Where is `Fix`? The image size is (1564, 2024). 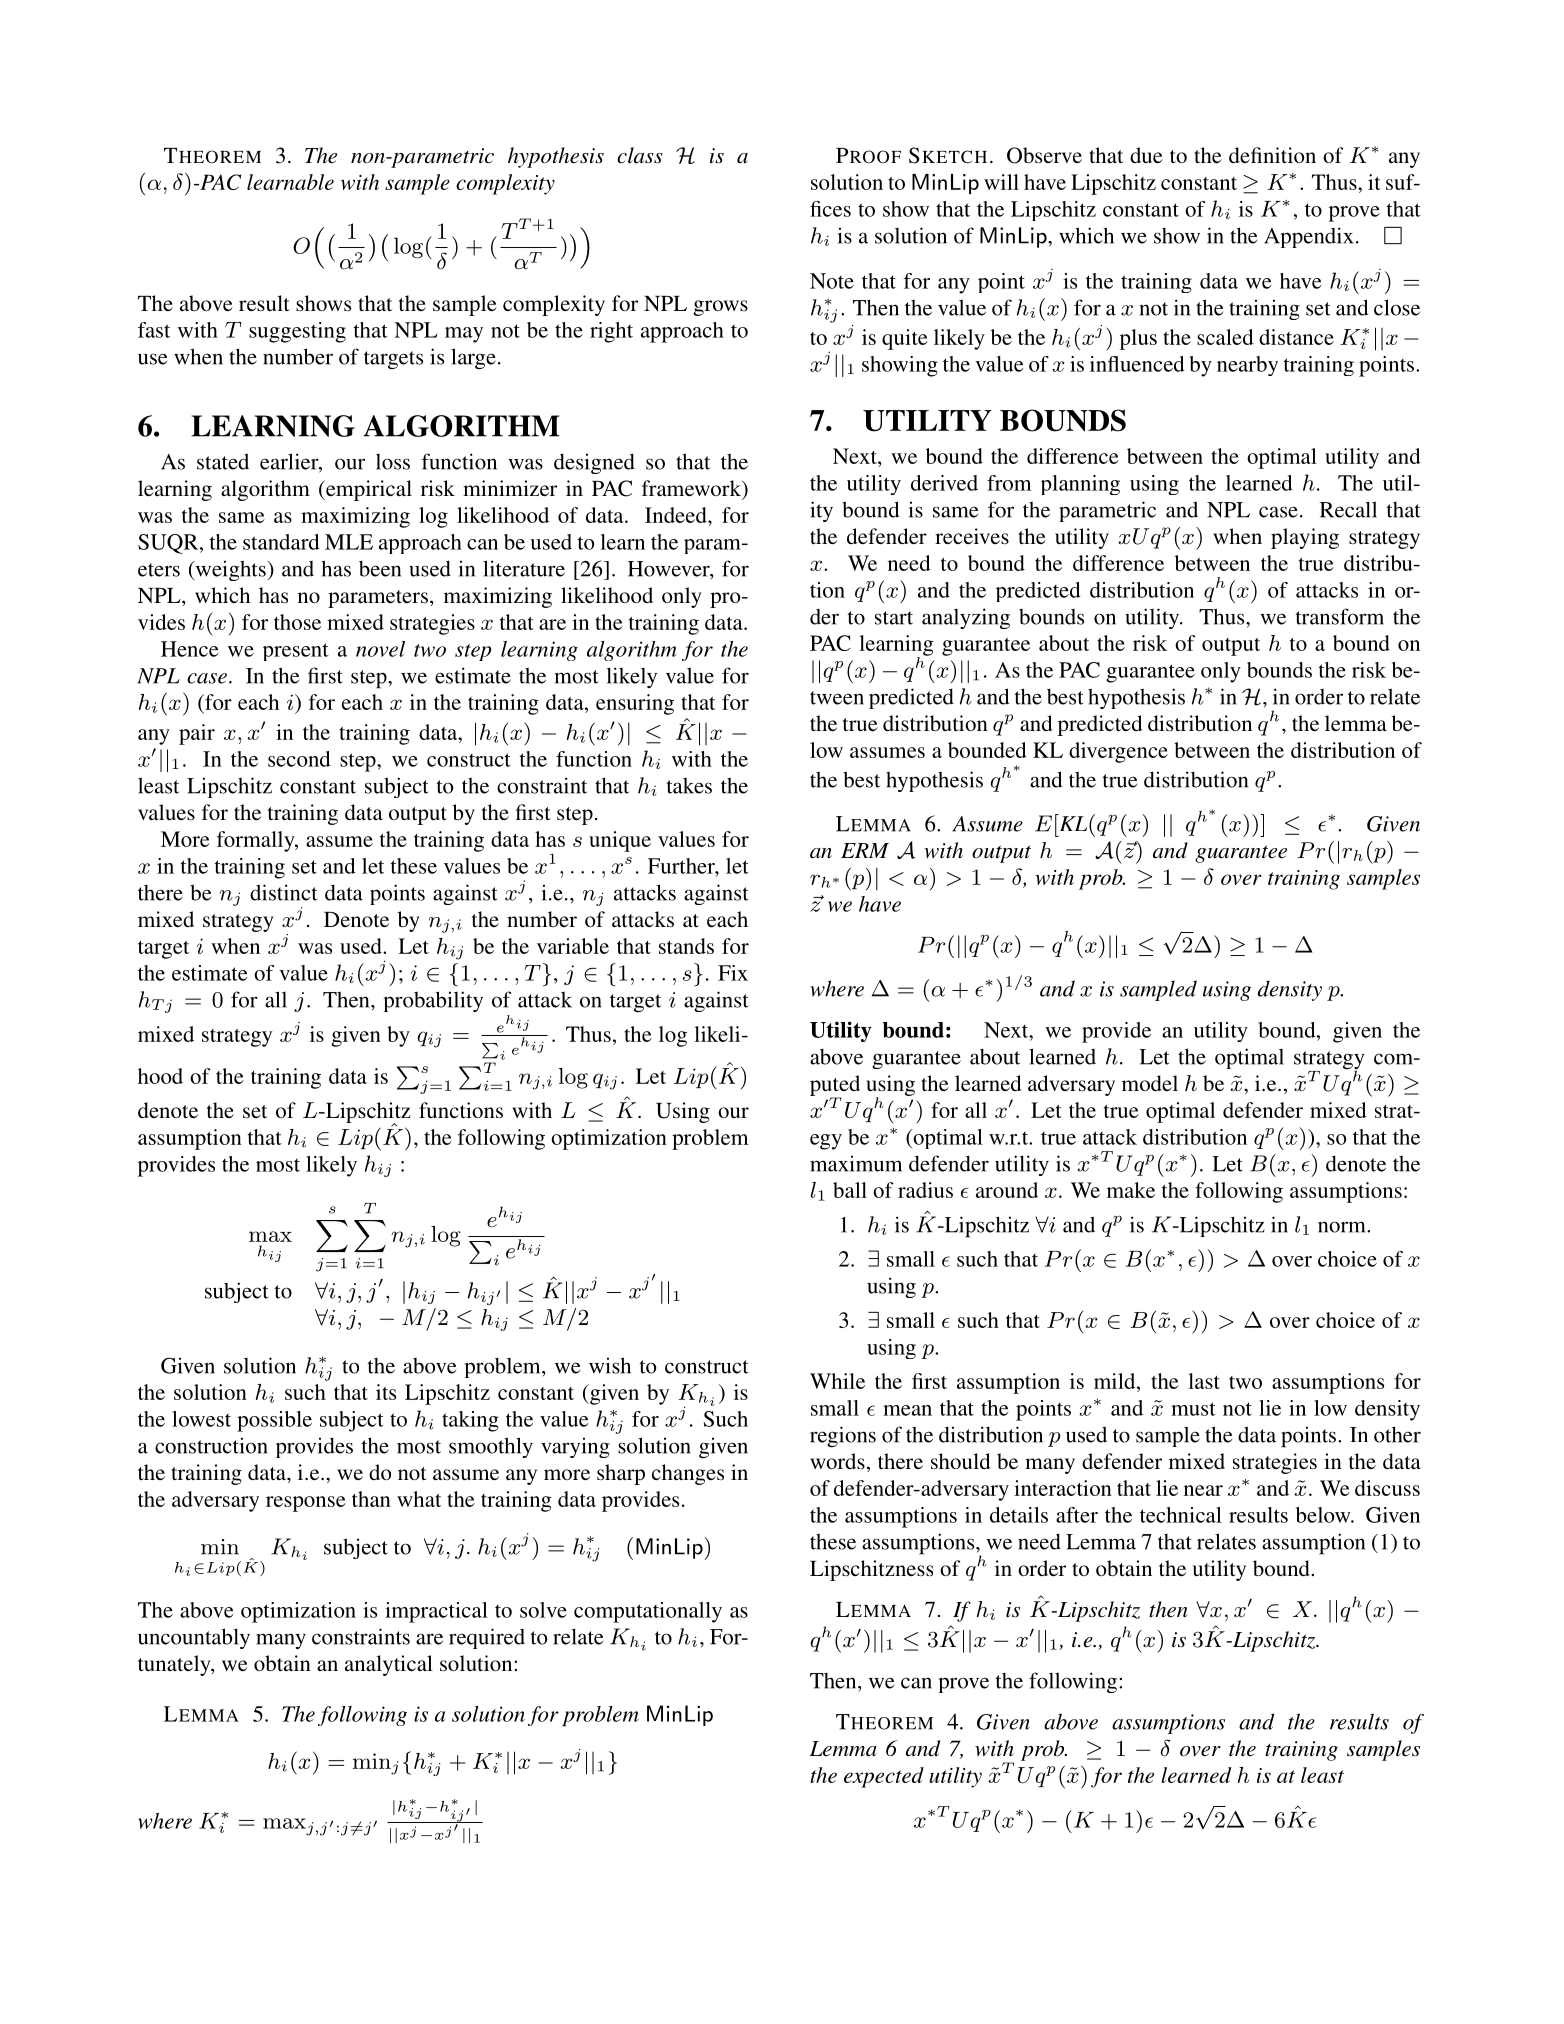 Fix is located at coordinates (733, 973).
